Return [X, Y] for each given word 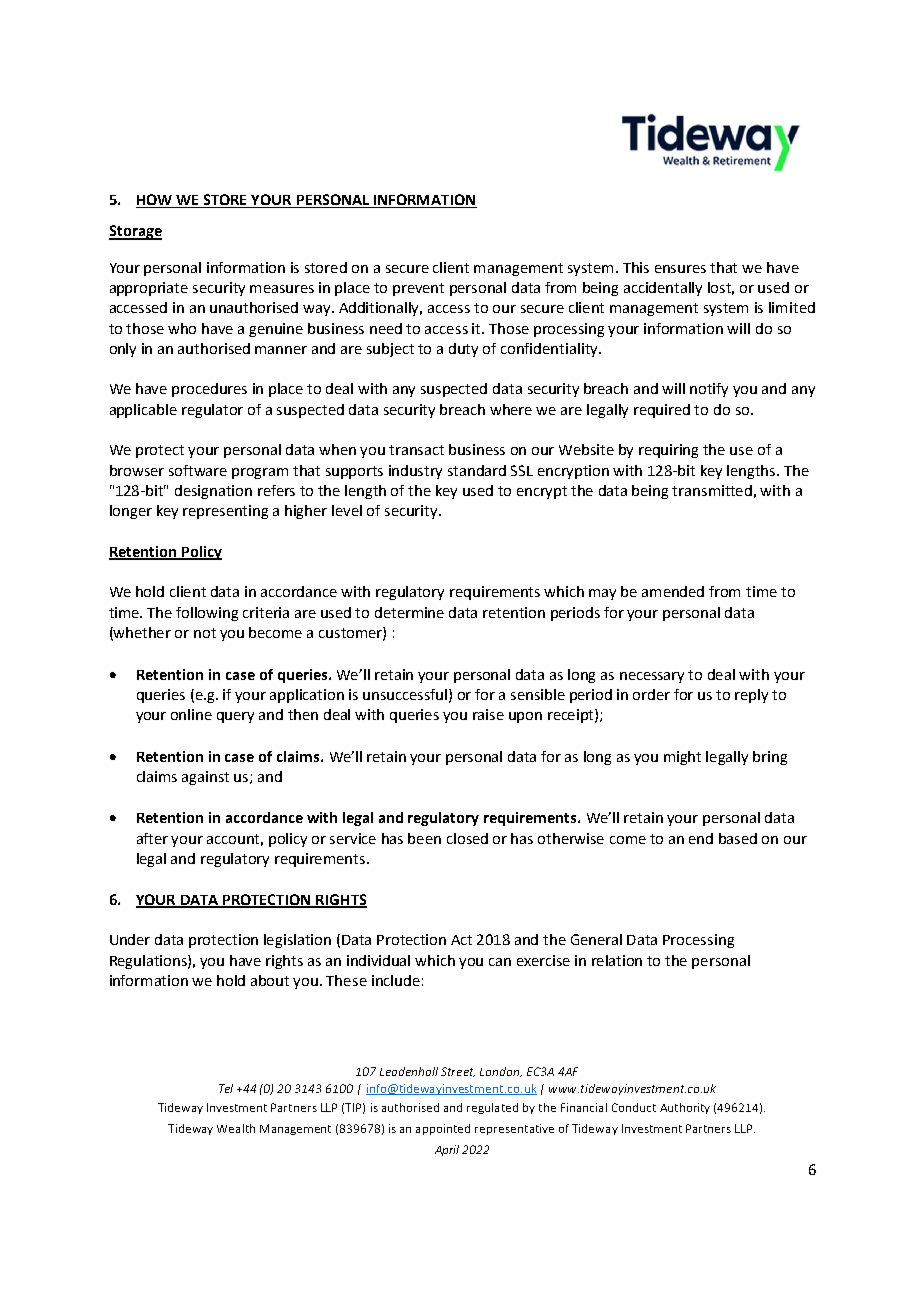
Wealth [236, 1128]
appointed [443, 1129]
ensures [680, 269]
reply [751, 696]
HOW [154, 199]
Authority [685, 1108]
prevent [418, 289]
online [191, 714]
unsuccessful [406, 695]
